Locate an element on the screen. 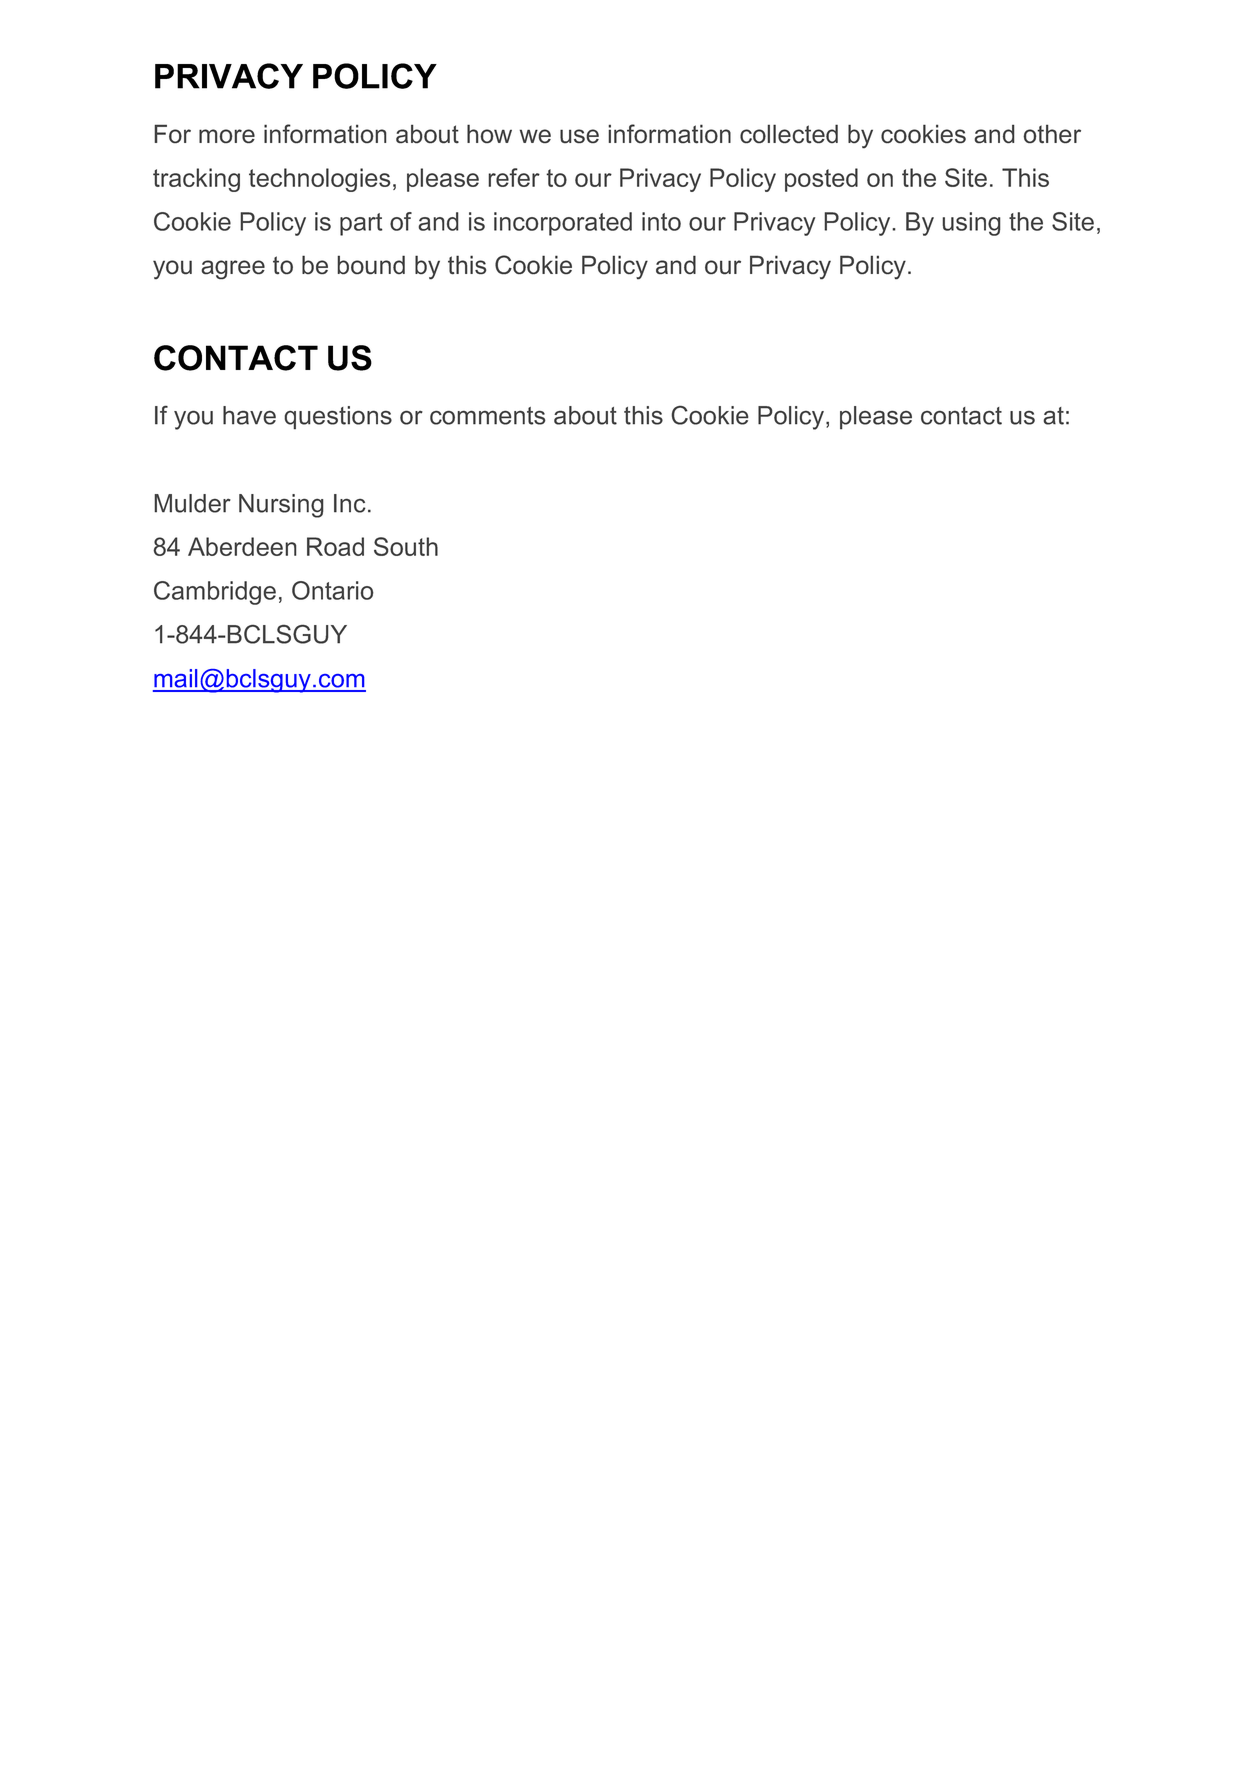 The height and width of the screenshot is (1781, 1259). have is located at coordinates (249, 415).
